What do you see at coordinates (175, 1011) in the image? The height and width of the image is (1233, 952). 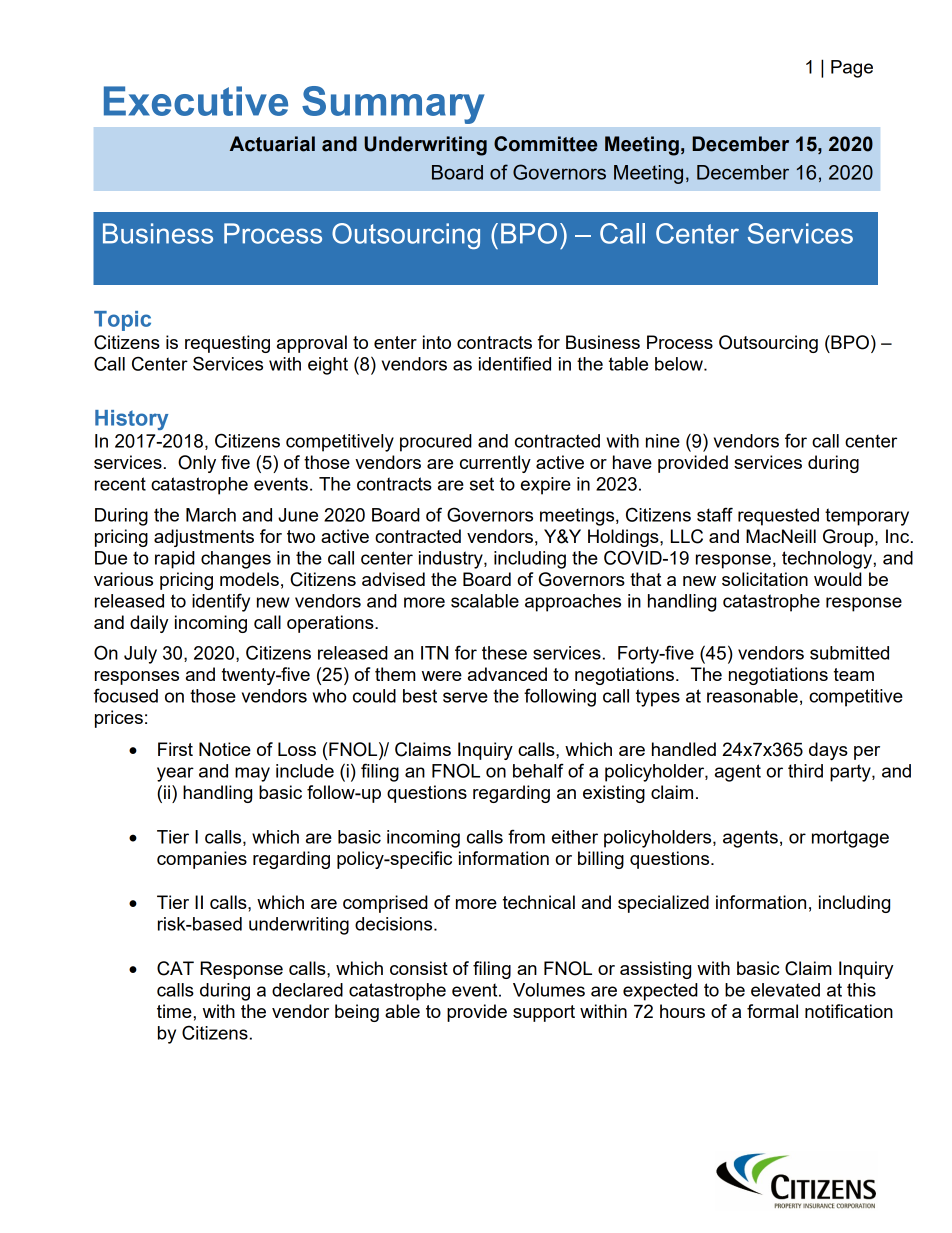 I see `time` at bounding box center [175, 1011].
